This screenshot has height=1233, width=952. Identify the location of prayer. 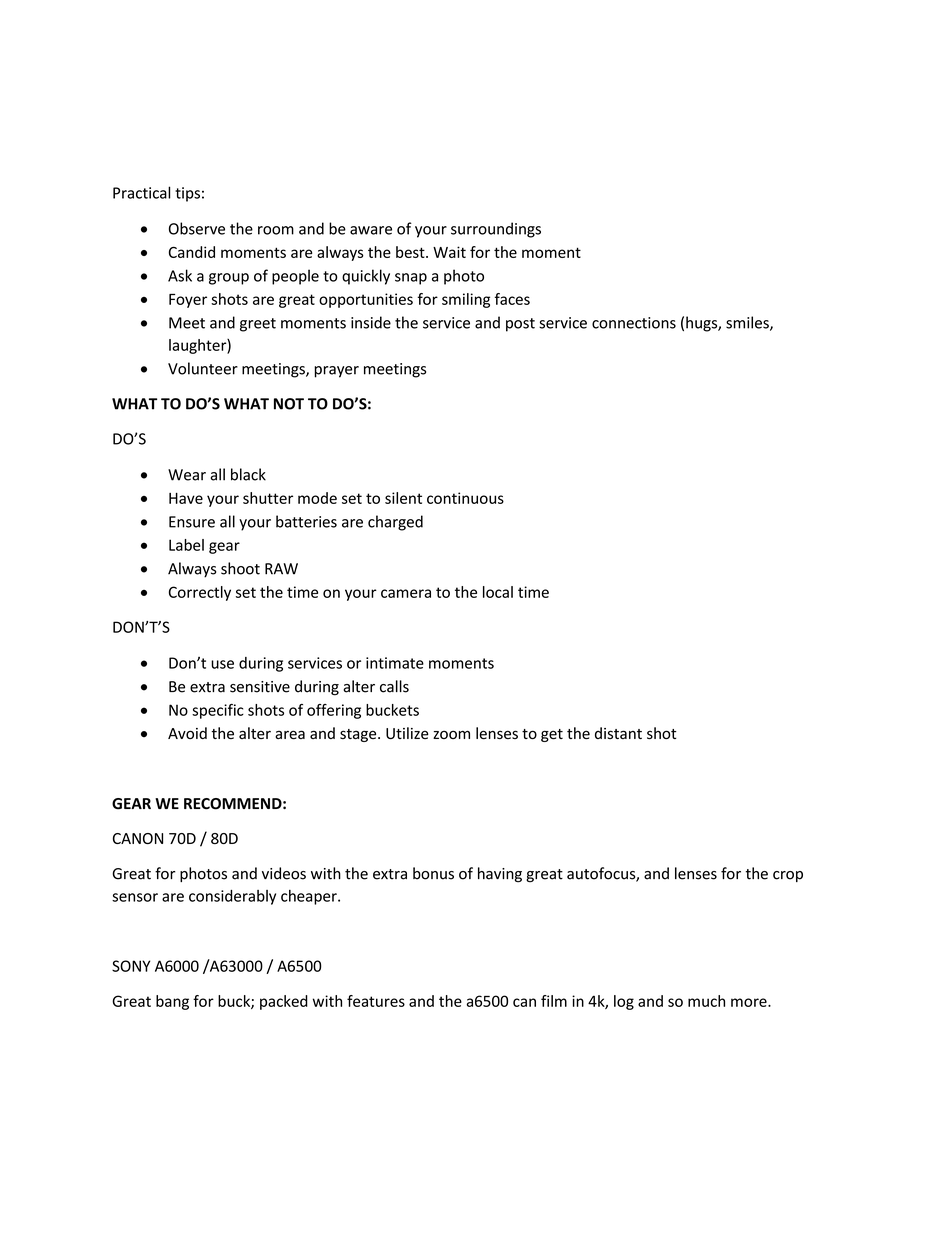
(336, 372).
